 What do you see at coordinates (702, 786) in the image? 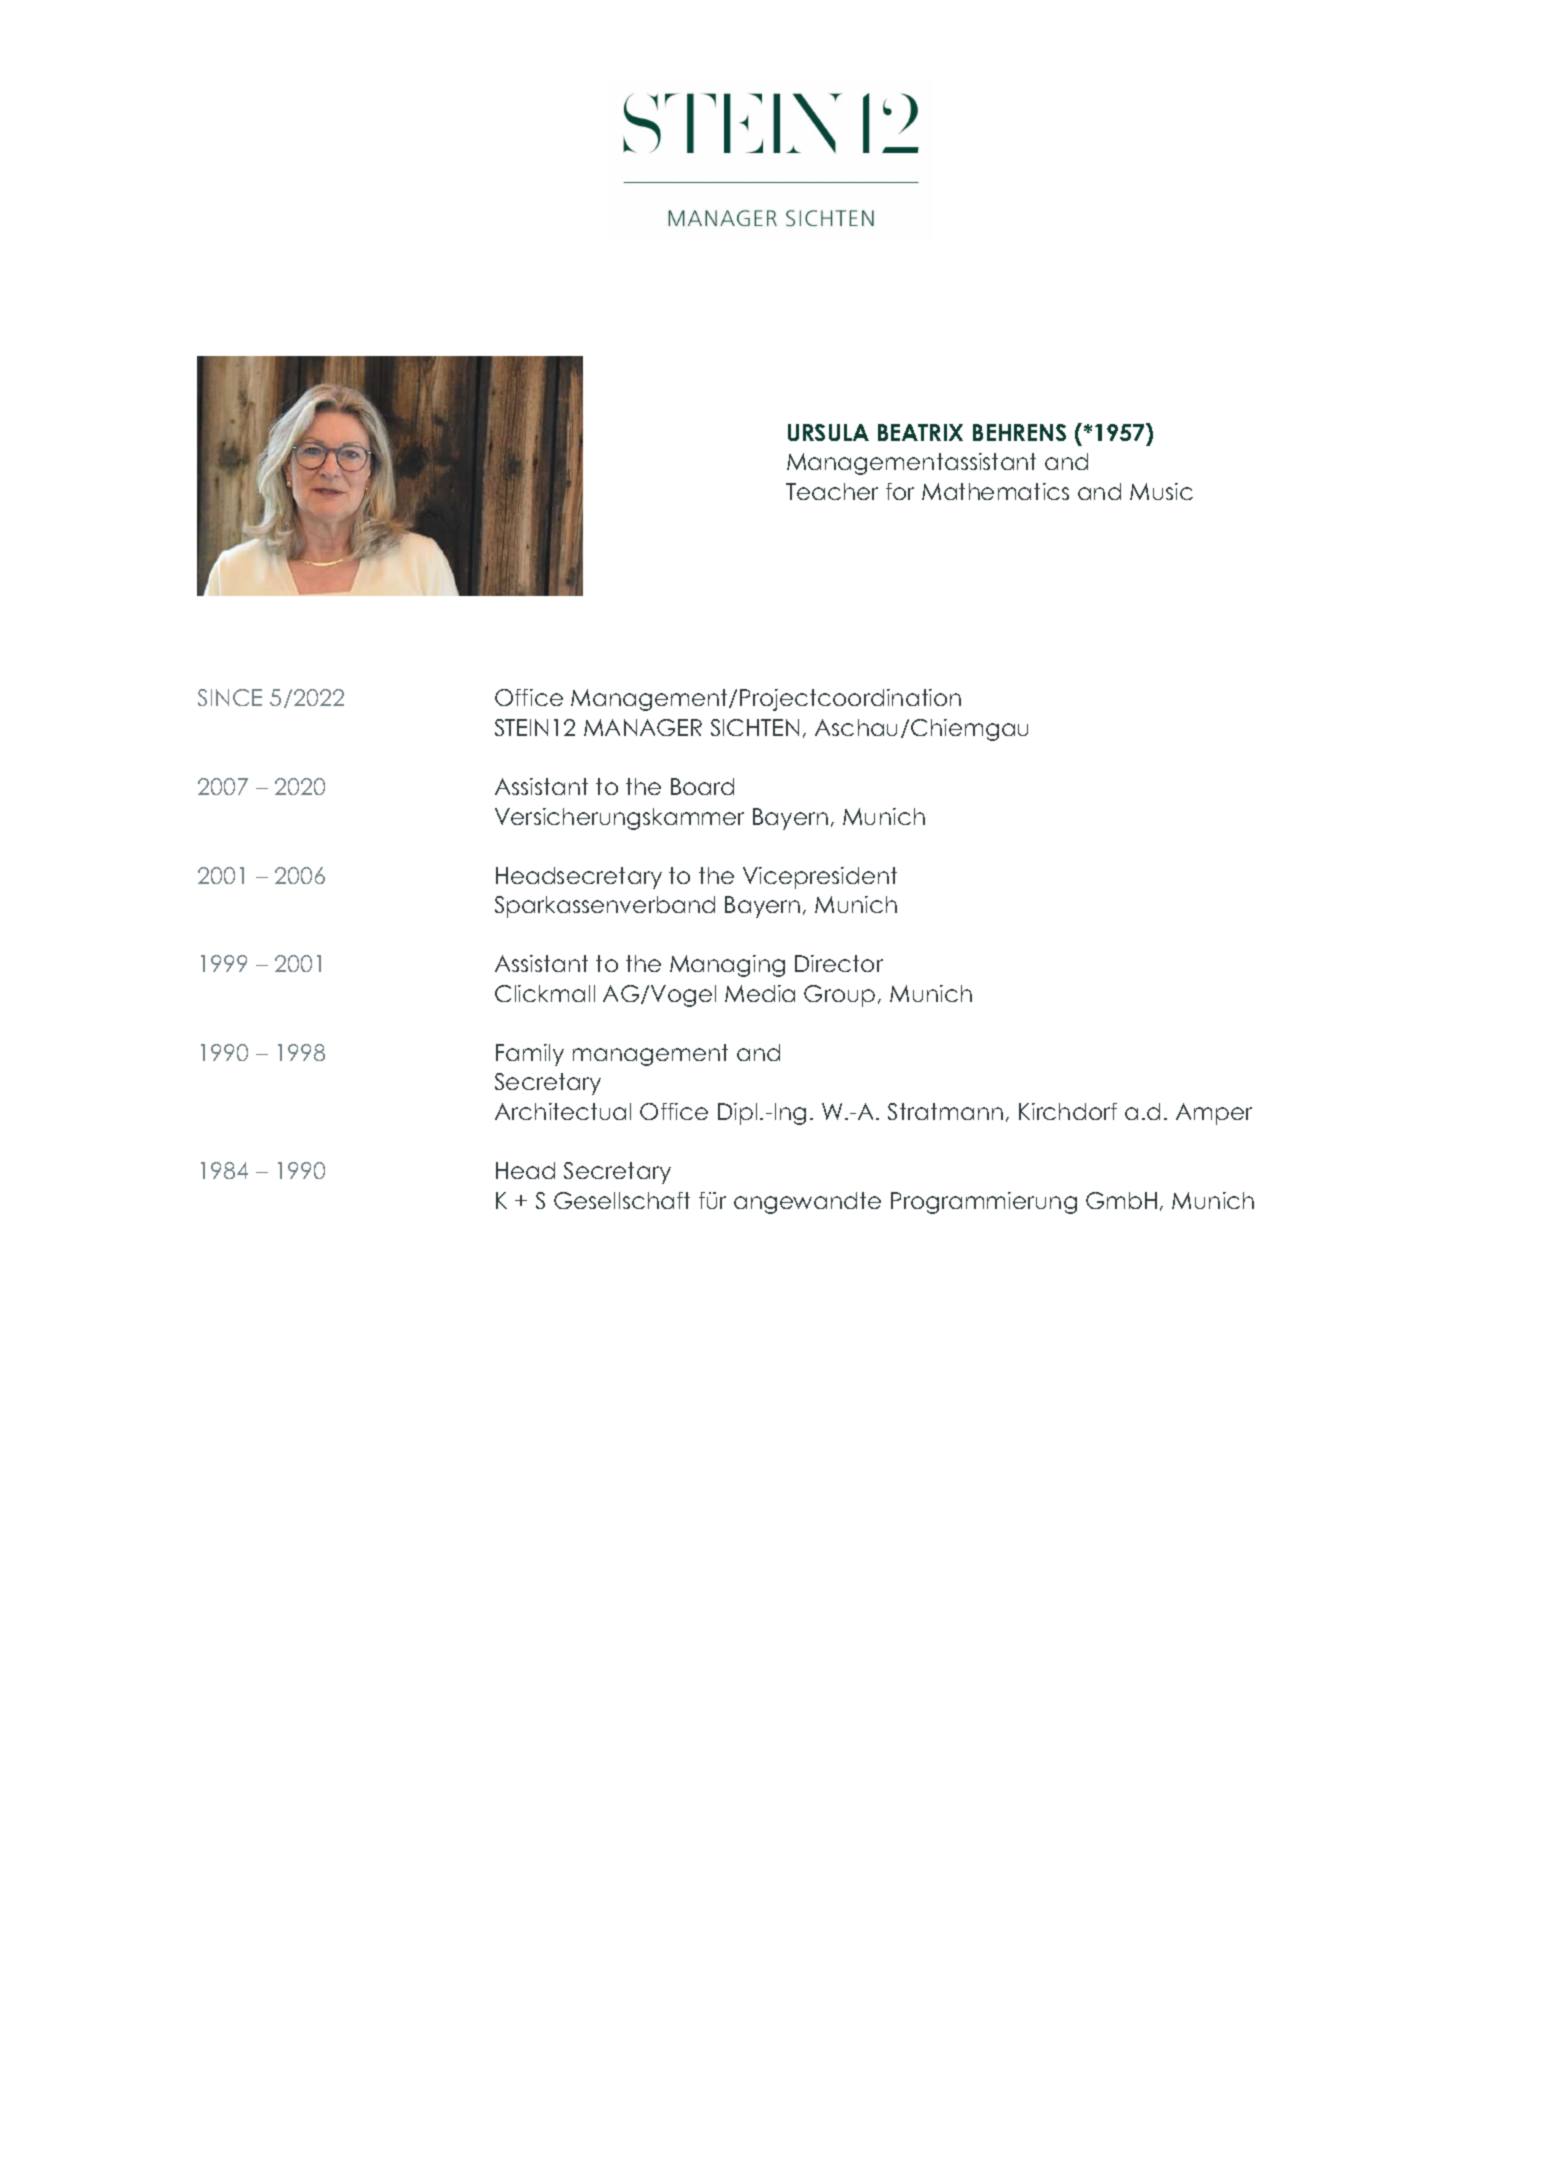
I see `Board` at bounding box center [702, 786].
